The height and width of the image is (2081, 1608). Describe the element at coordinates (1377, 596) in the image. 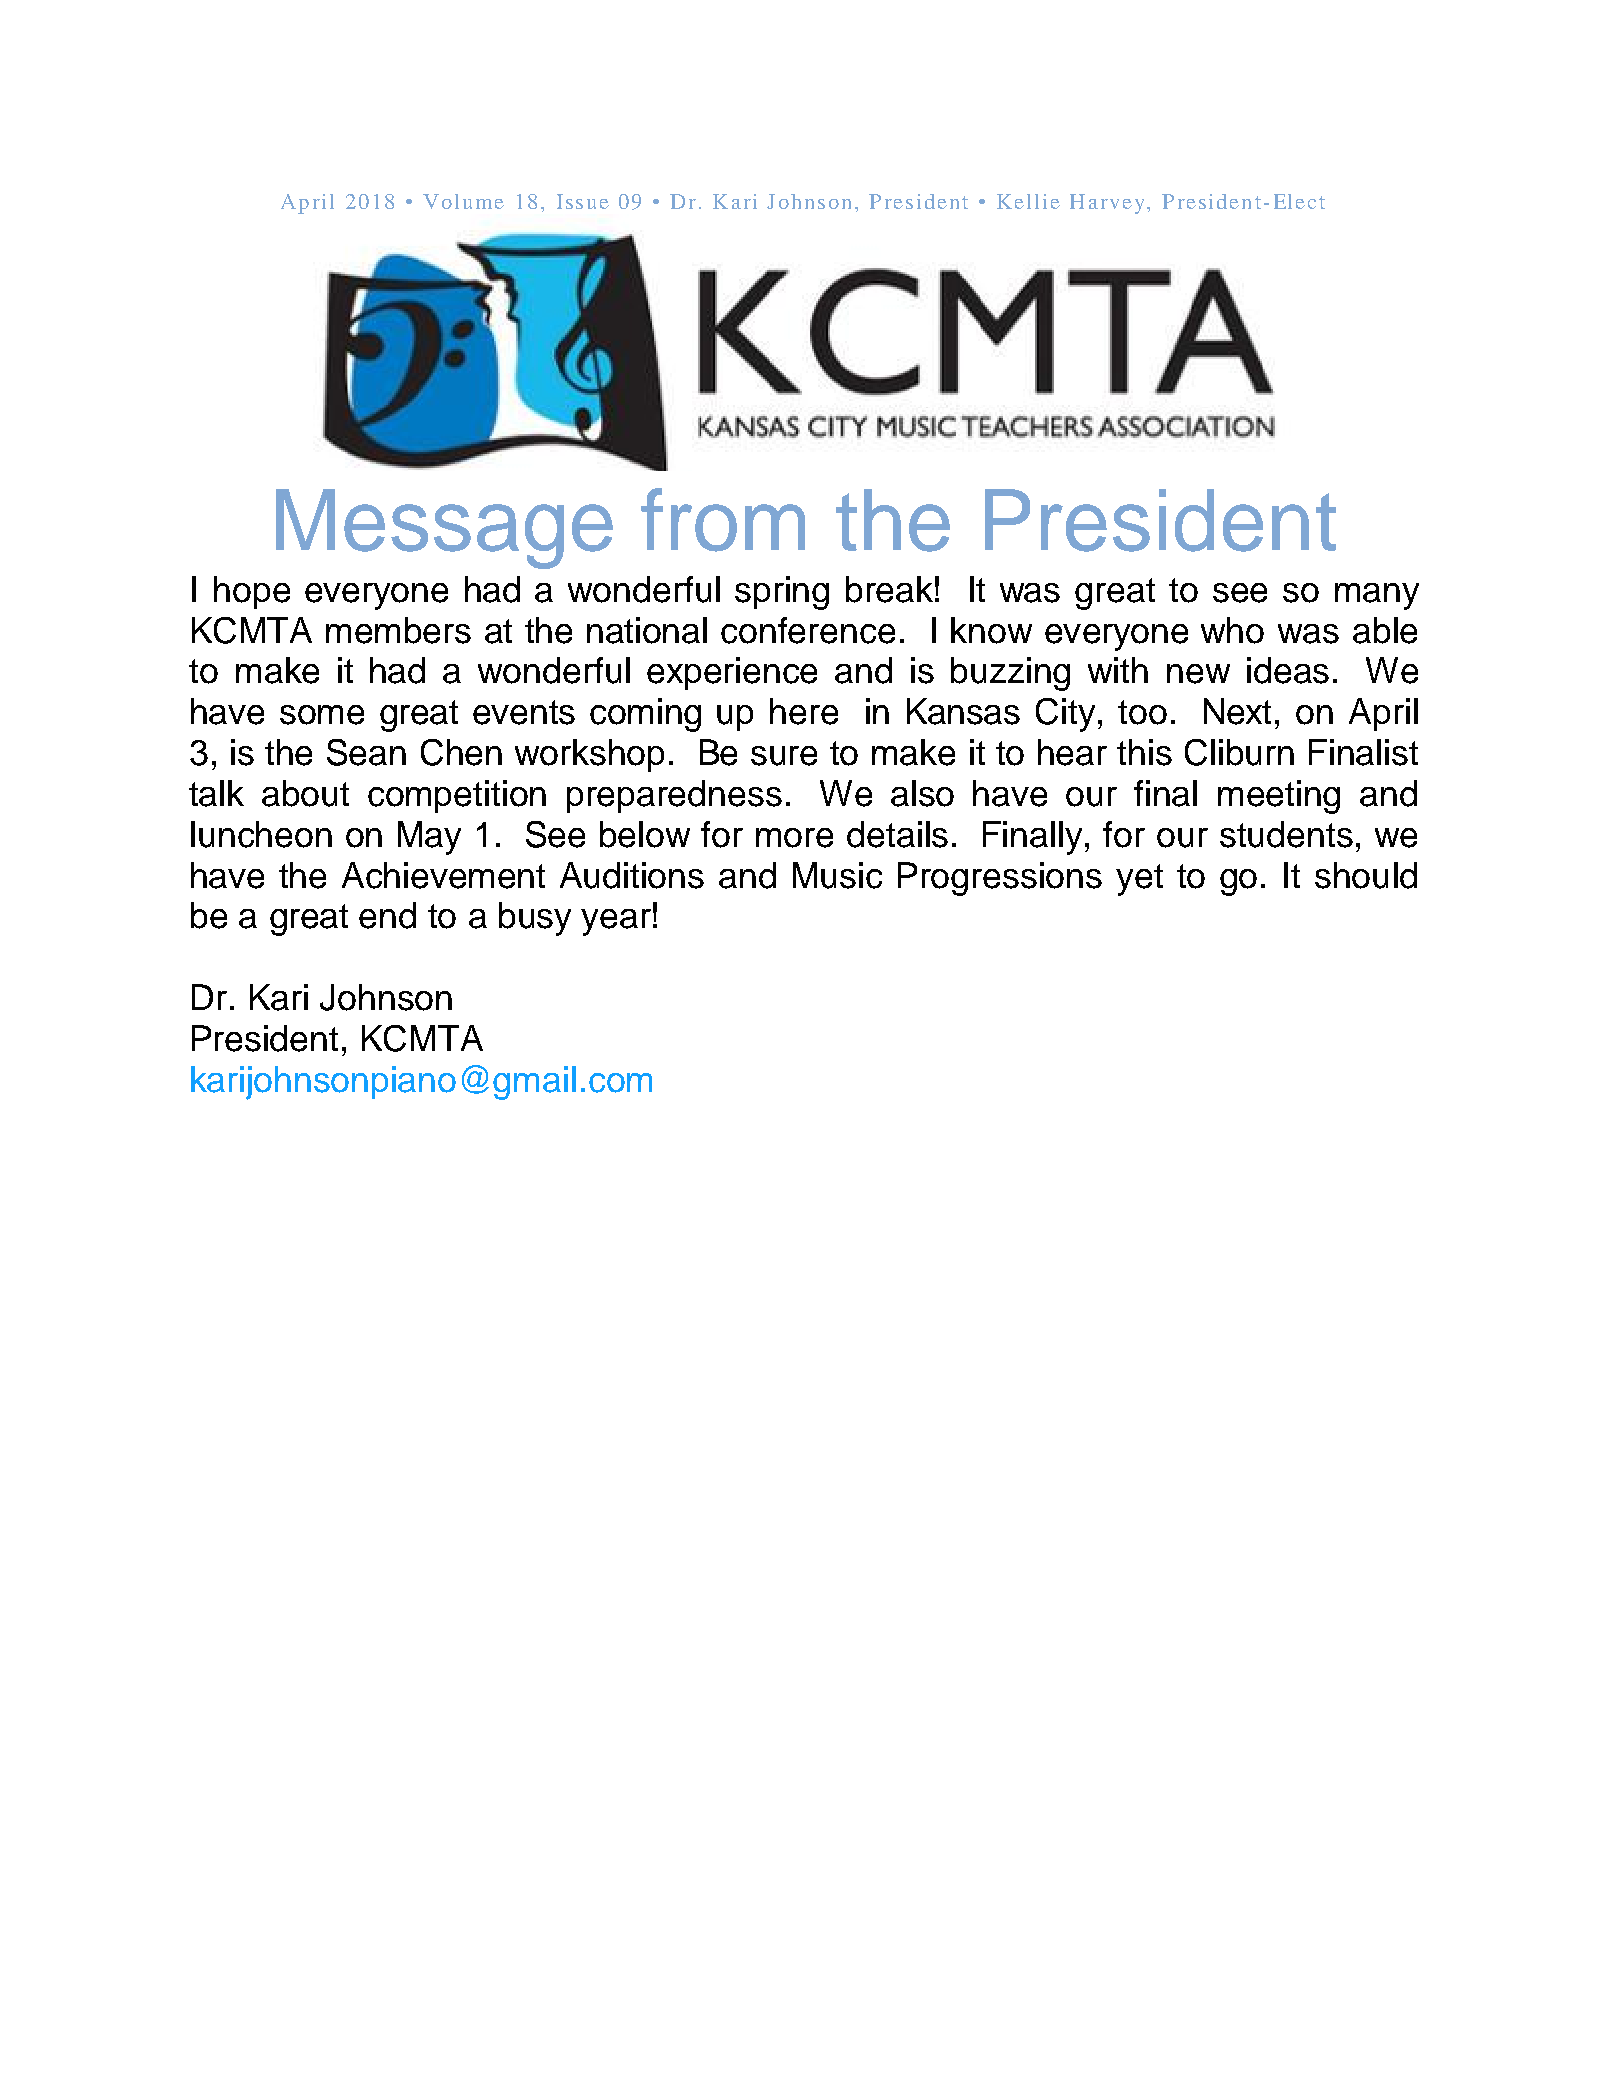

I see `many` at that location.
